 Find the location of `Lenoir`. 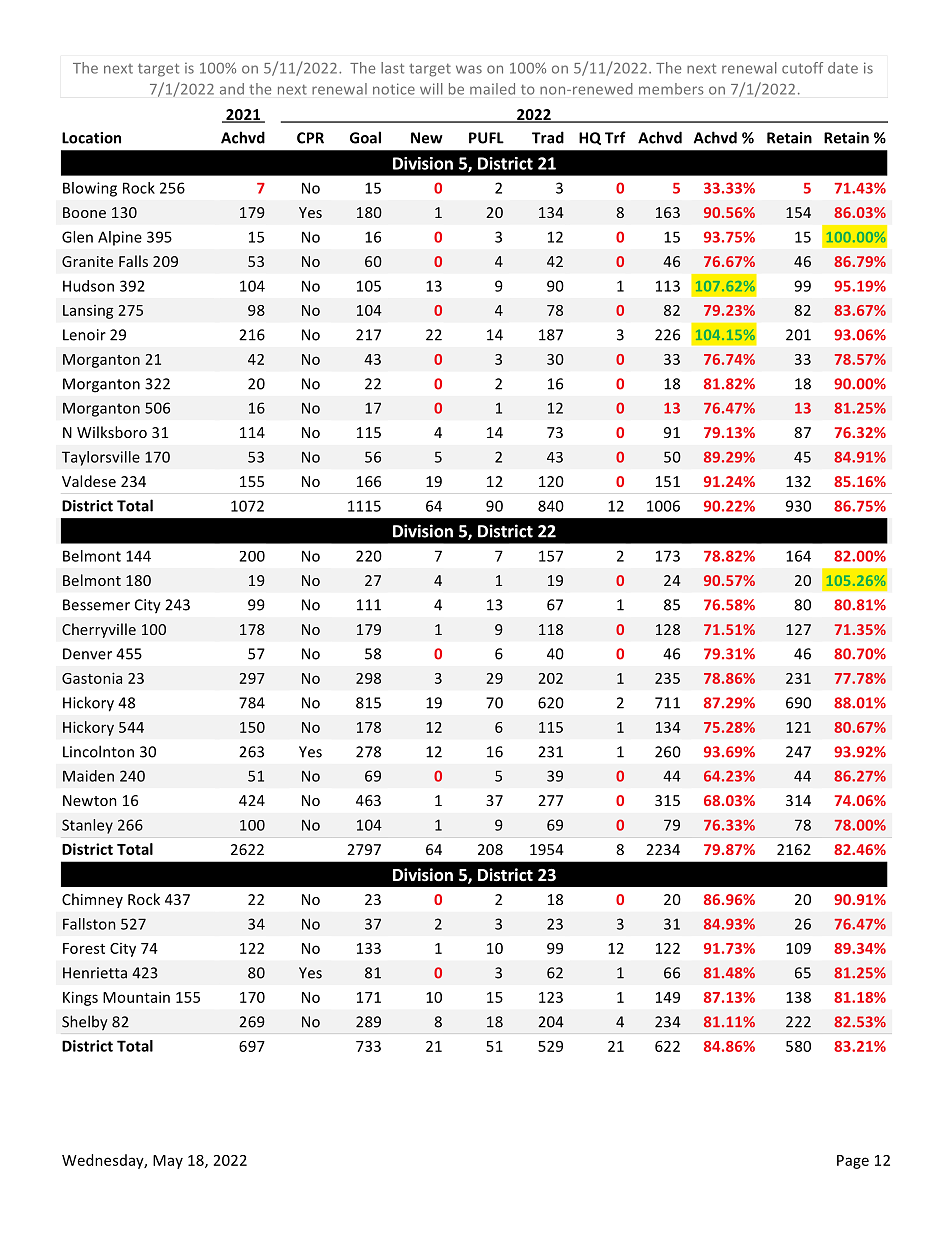

Lenoir is located at coordinates (84, 335).
